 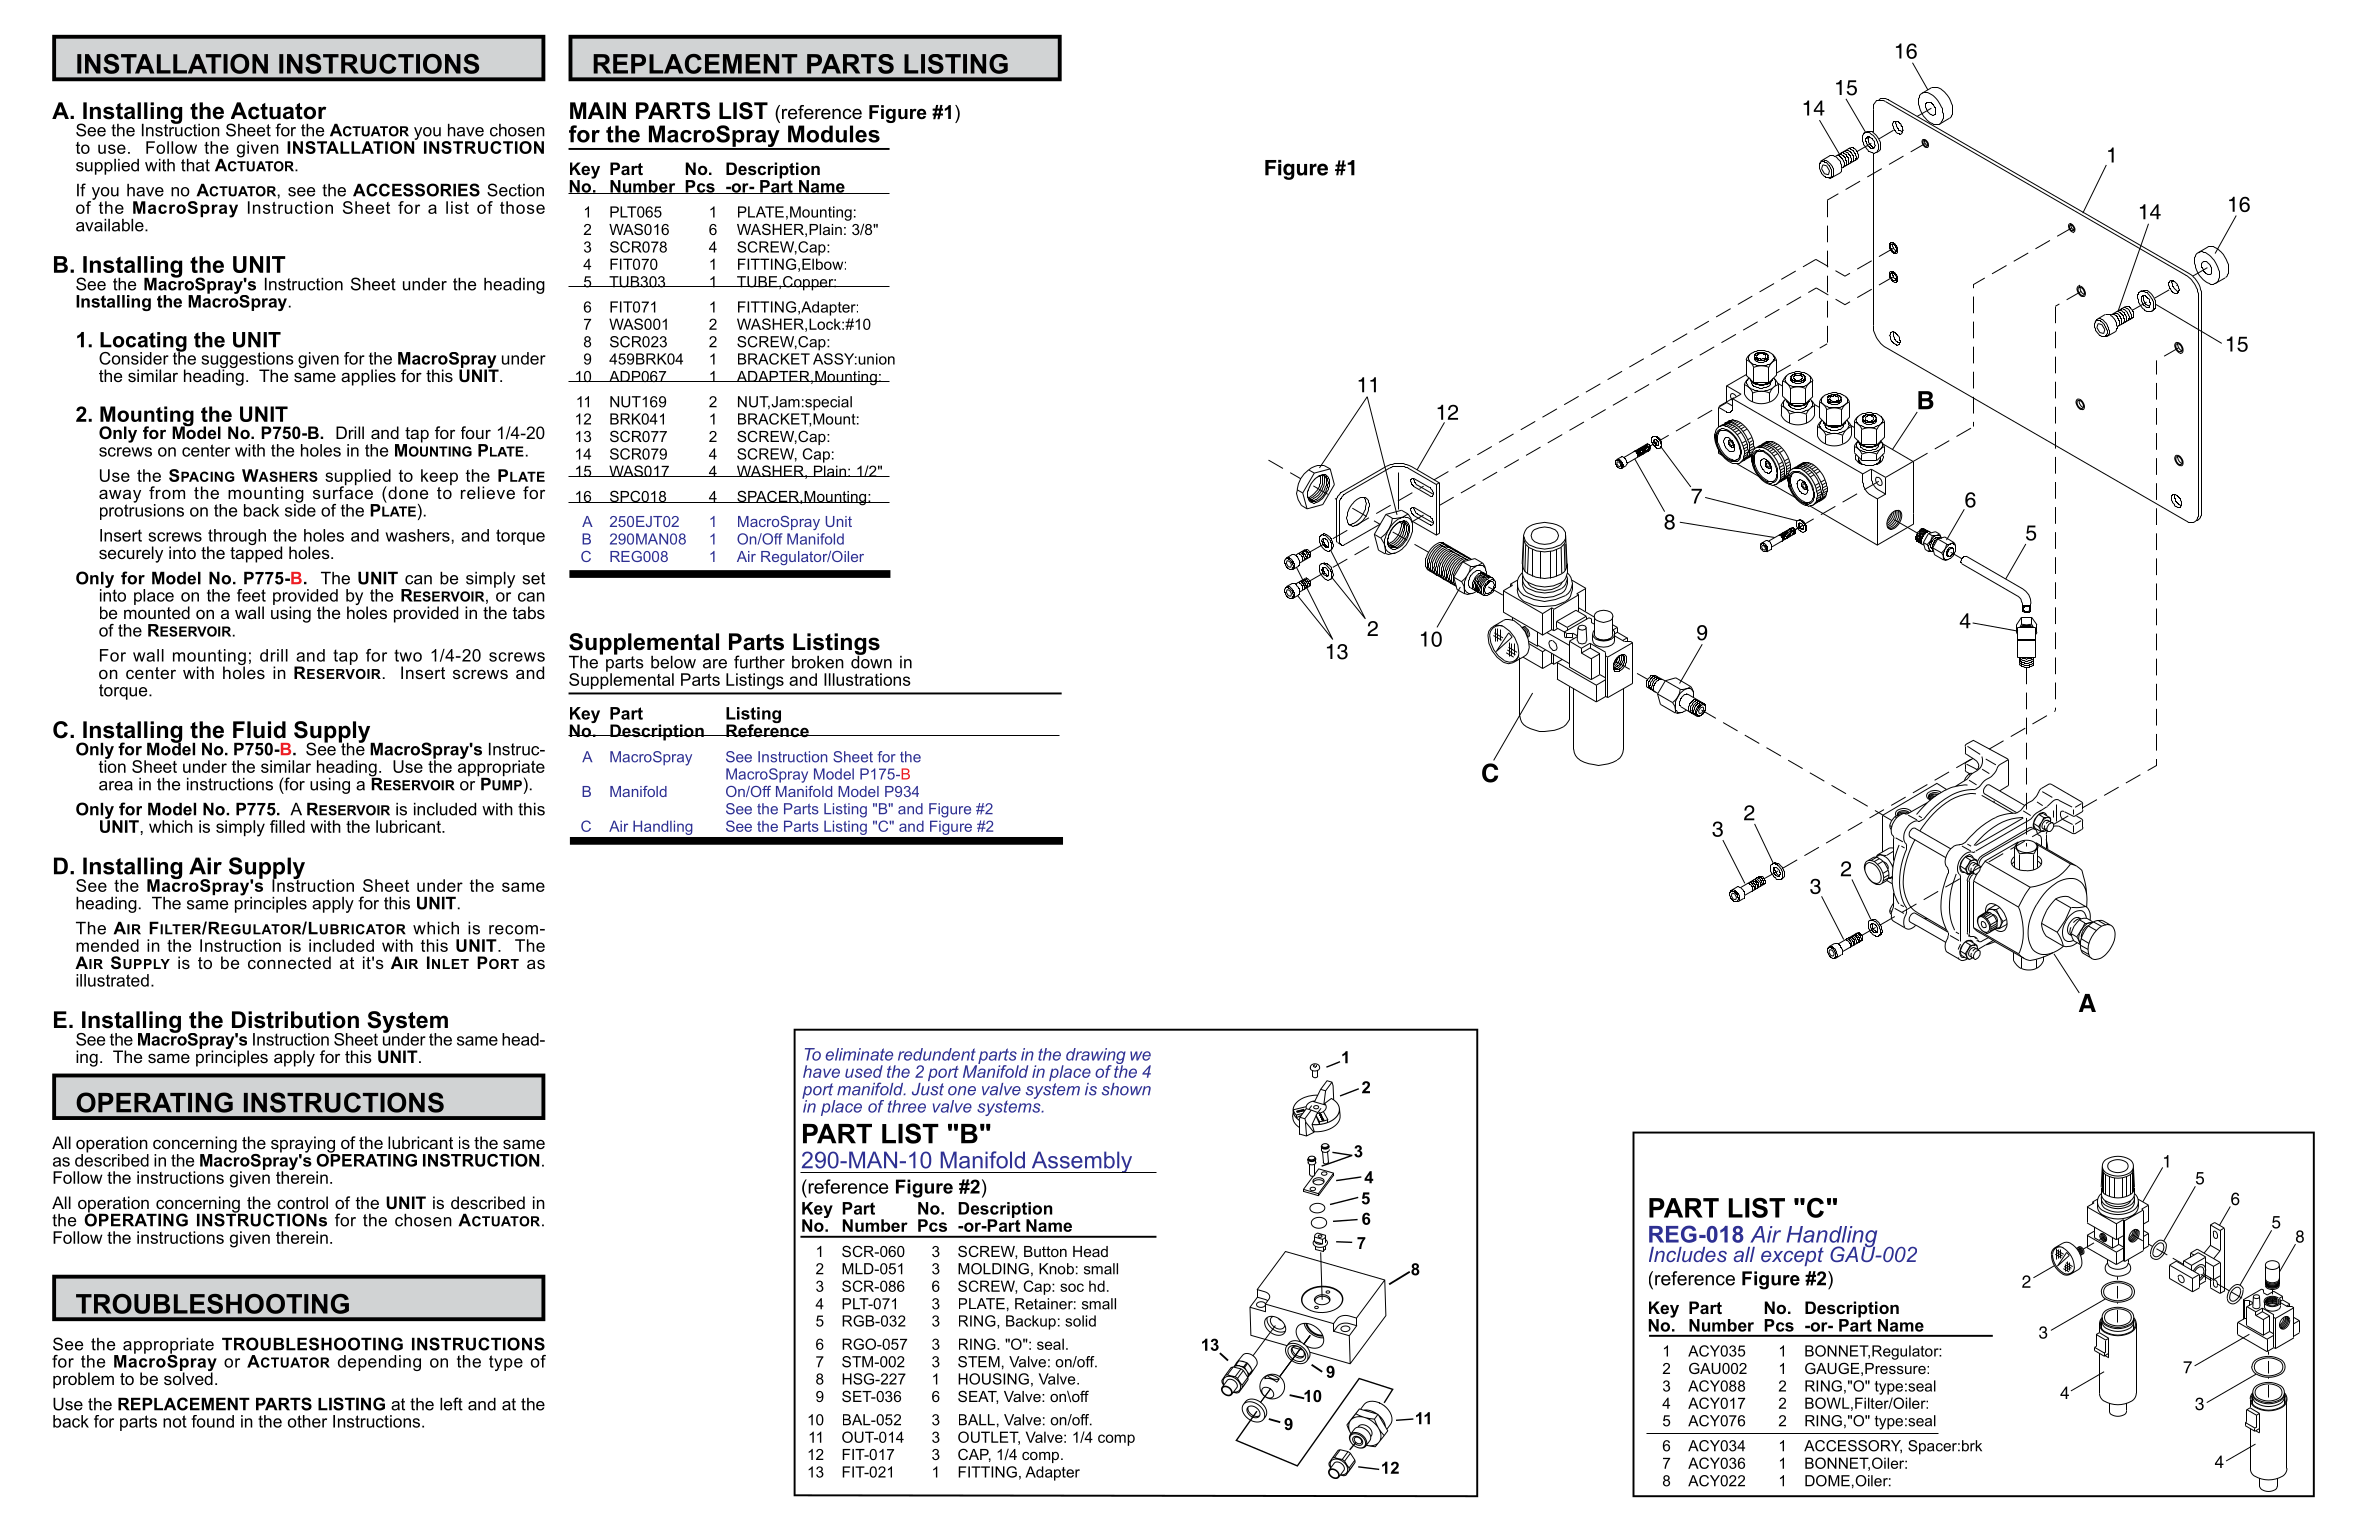 I want to click on SEAT, so click(x=978, y=1397).
